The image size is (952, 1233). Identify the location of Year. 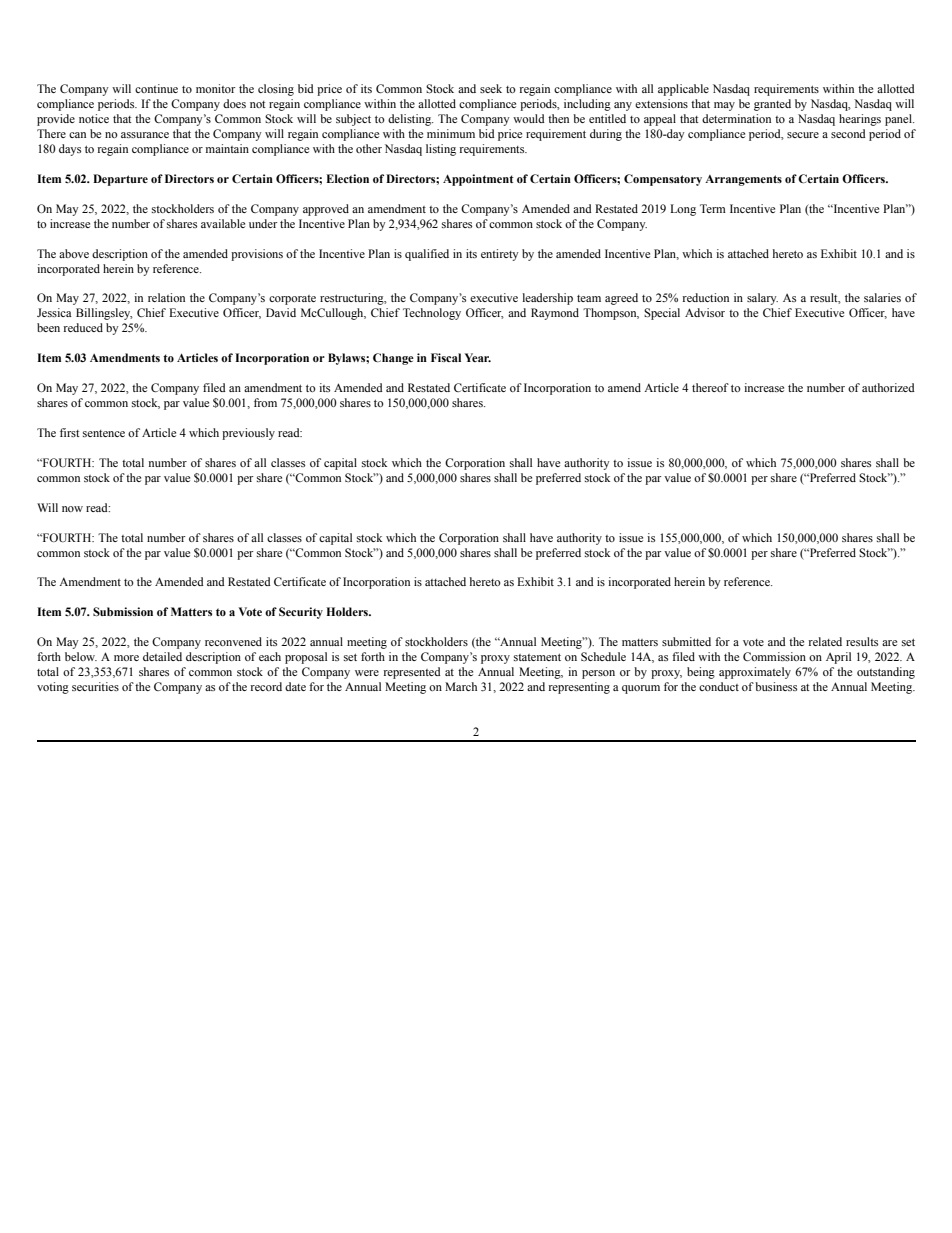
(478, 357).
